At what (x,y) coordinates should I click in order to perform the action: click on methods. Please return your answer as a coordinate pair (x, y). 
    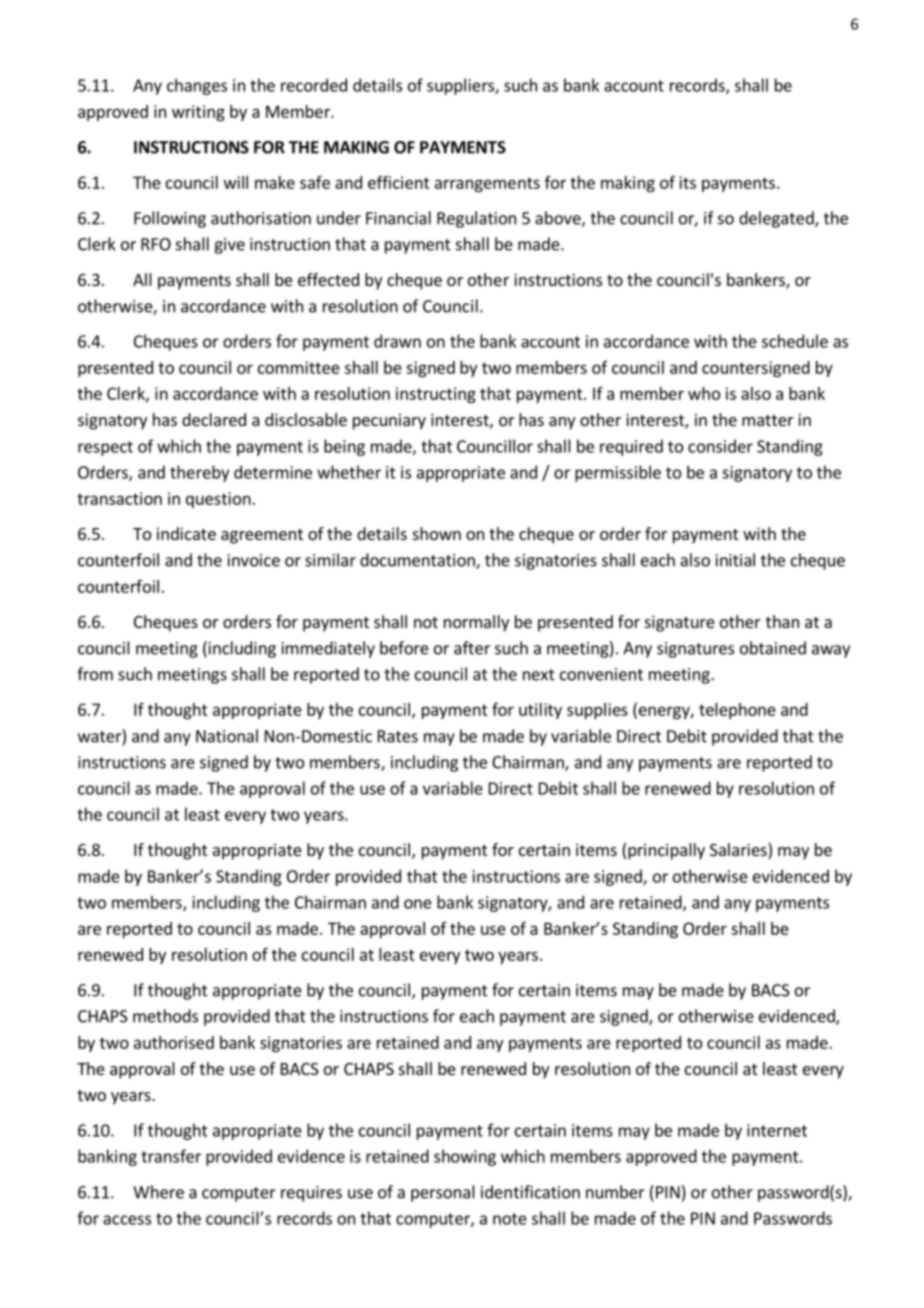
    Looking at the image, I should click on (165, 1016).
